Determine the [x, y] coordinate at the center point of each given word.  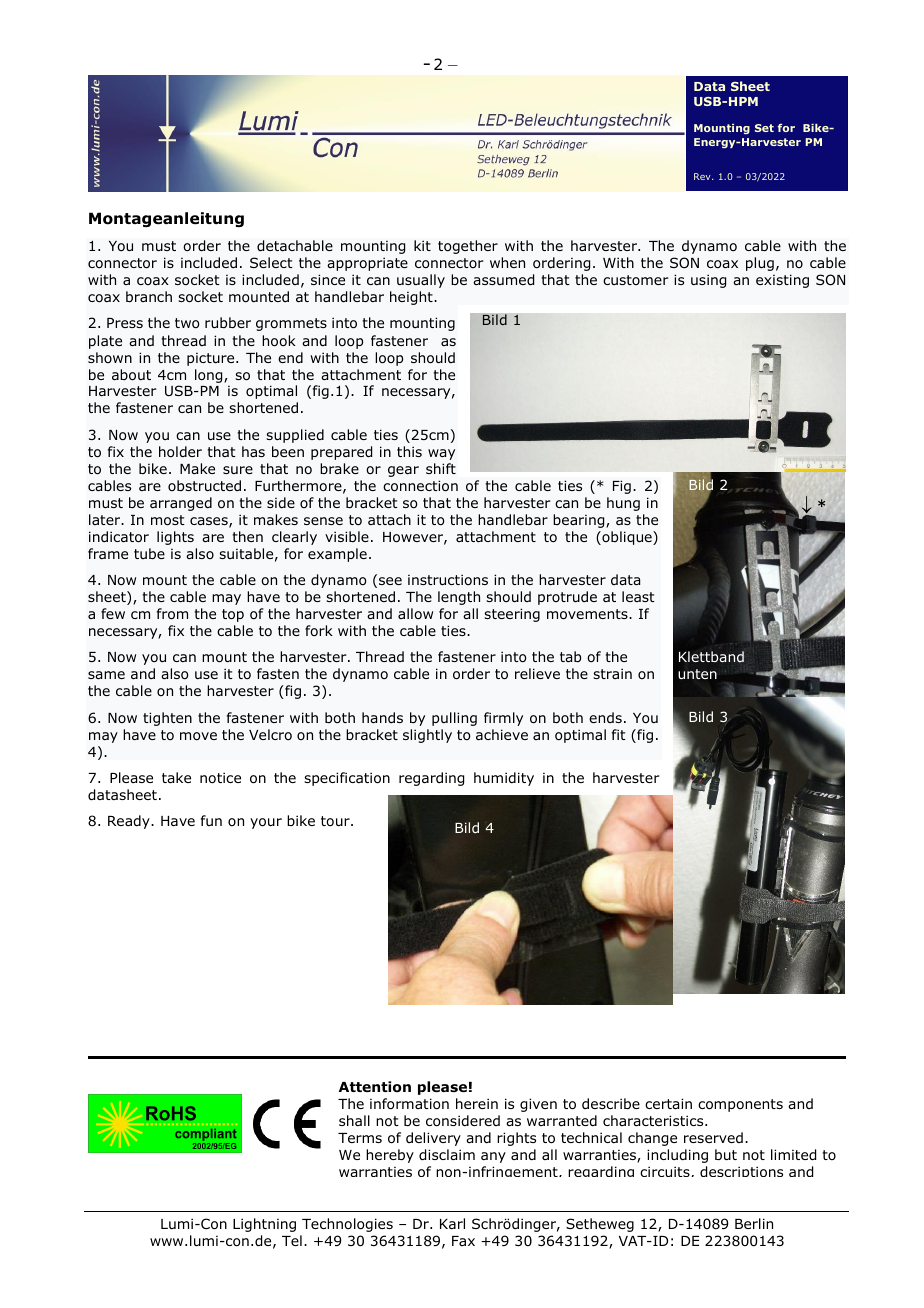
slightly [427, 736]
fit [619, 734]
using [708, 281]
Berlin [754, 1223]
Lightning [264, 1225]
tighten [167, 719]
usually [421, 281]
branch [149, 296]
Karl [452, 1223]
